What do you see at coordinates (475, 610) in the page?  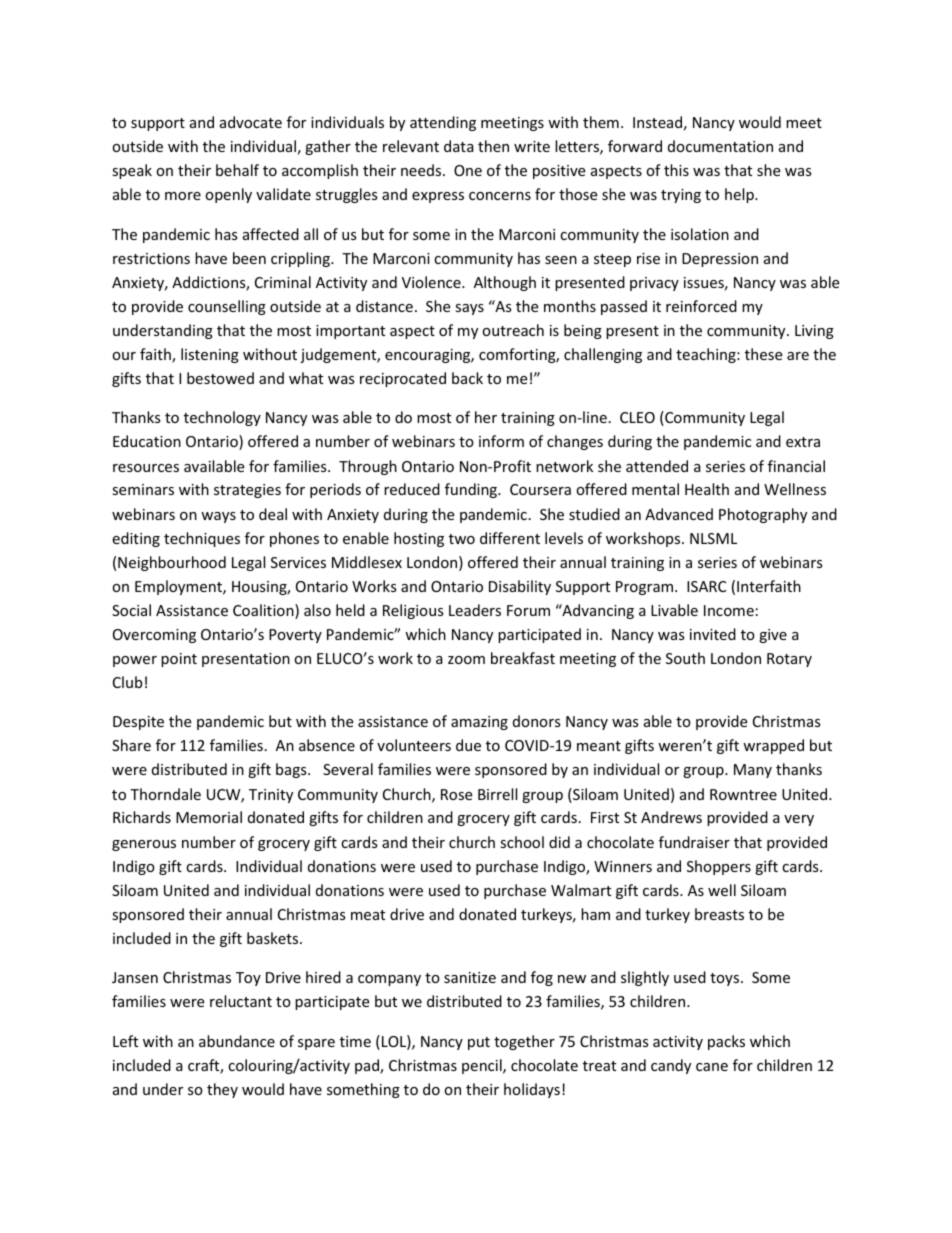 I see `Leaders` at bounding box center [475, 610].
